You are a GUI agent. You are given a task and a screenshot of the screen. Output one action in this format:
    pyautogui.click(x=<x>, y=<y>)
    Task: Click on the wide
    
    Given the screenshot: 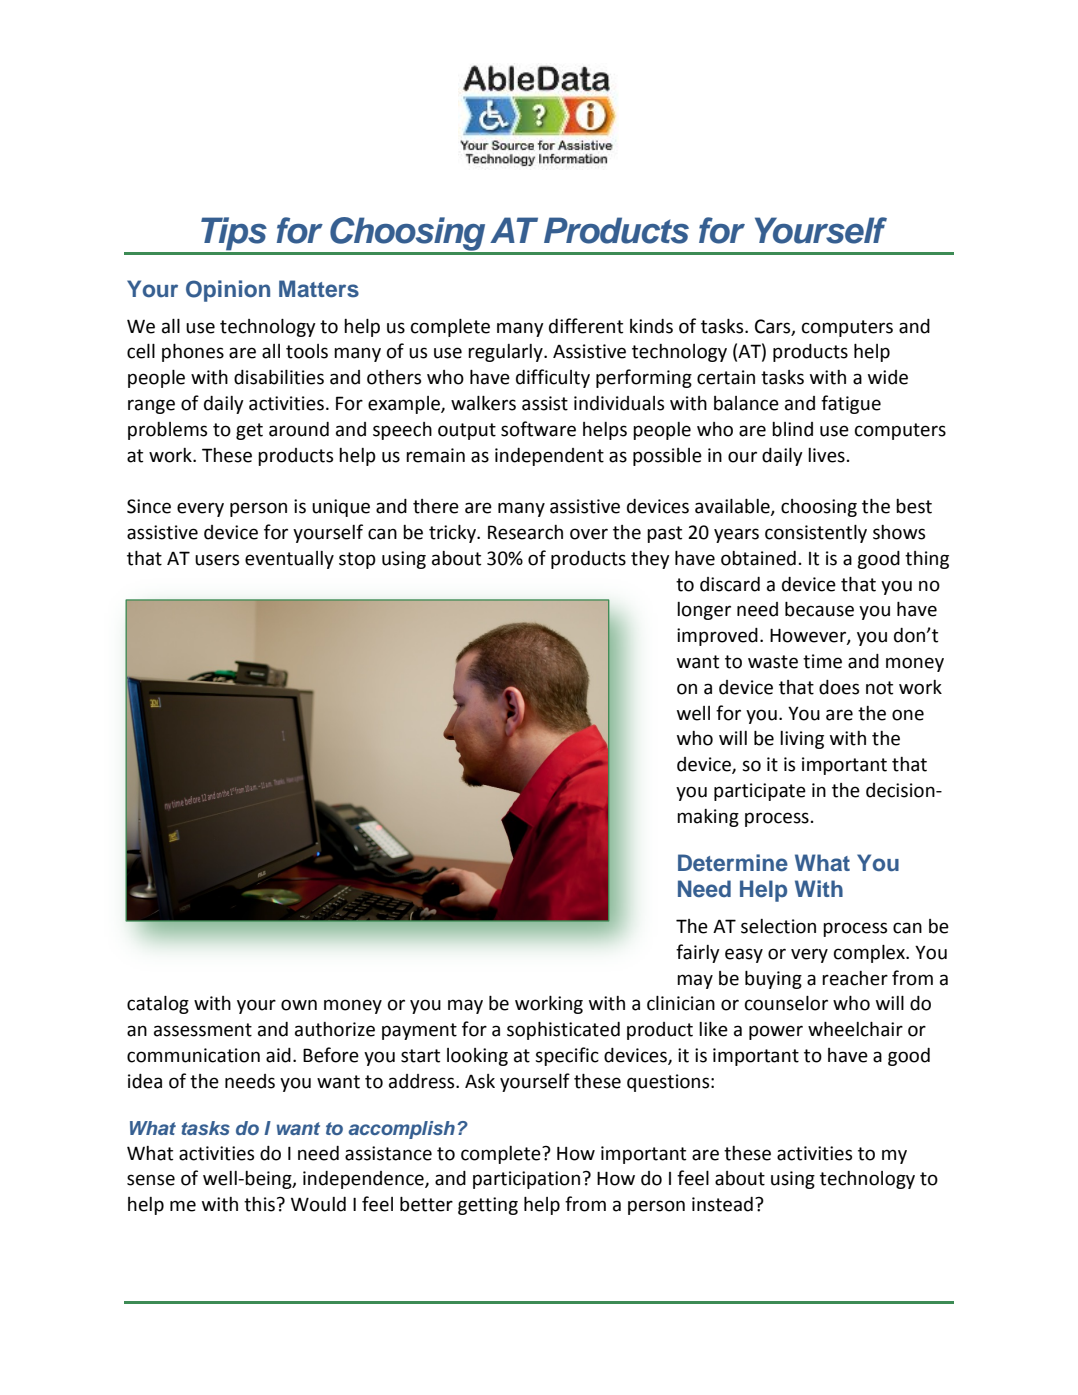 What is the action you would take?
    pyautogui.click(x=888, y=377)
